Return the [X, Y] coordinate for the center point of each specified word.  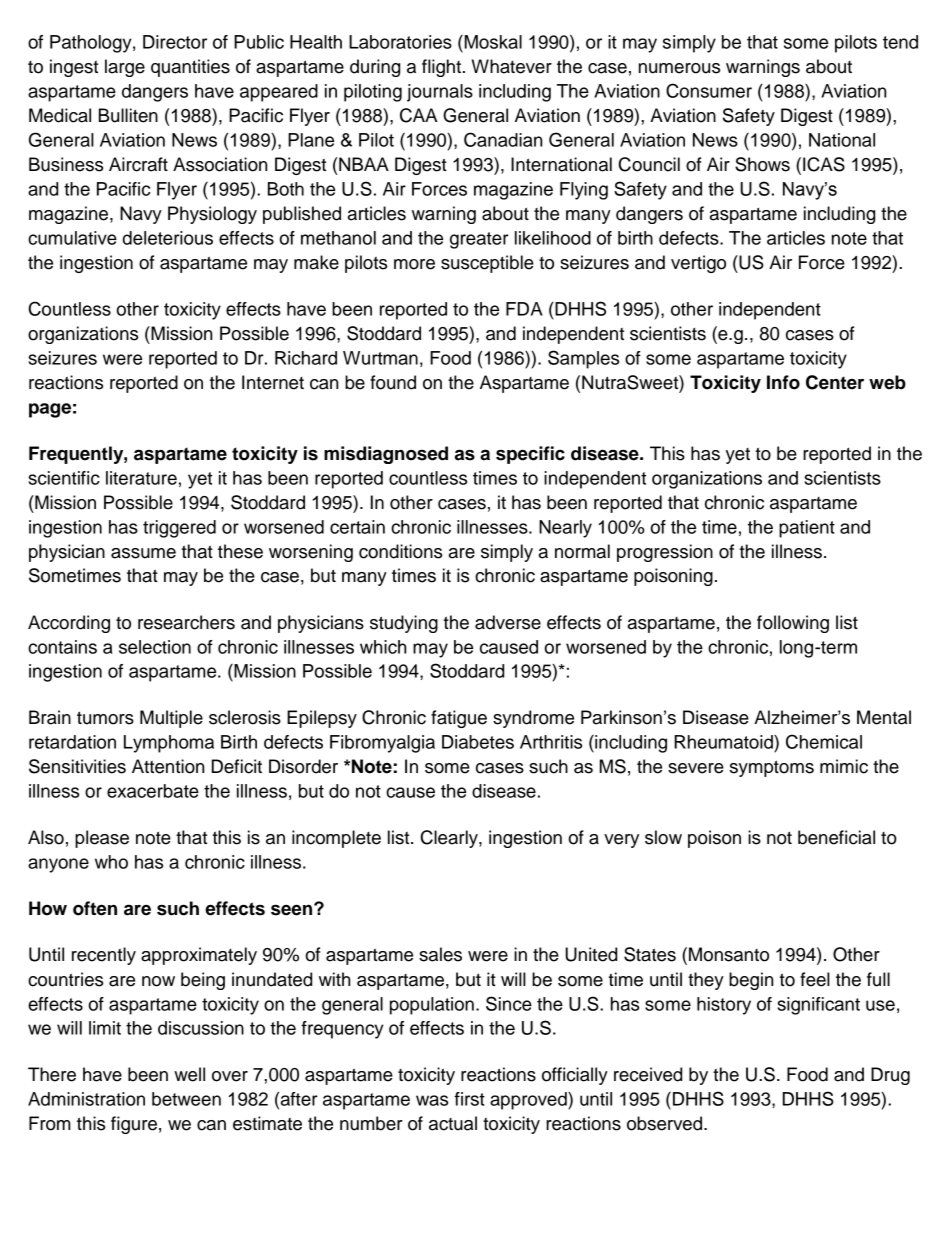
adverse [508, 622]
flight [443, 68]
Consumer [709, 90]
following [793, 624]
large [125, 68]
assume [143, 553]
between [186, 1099]
